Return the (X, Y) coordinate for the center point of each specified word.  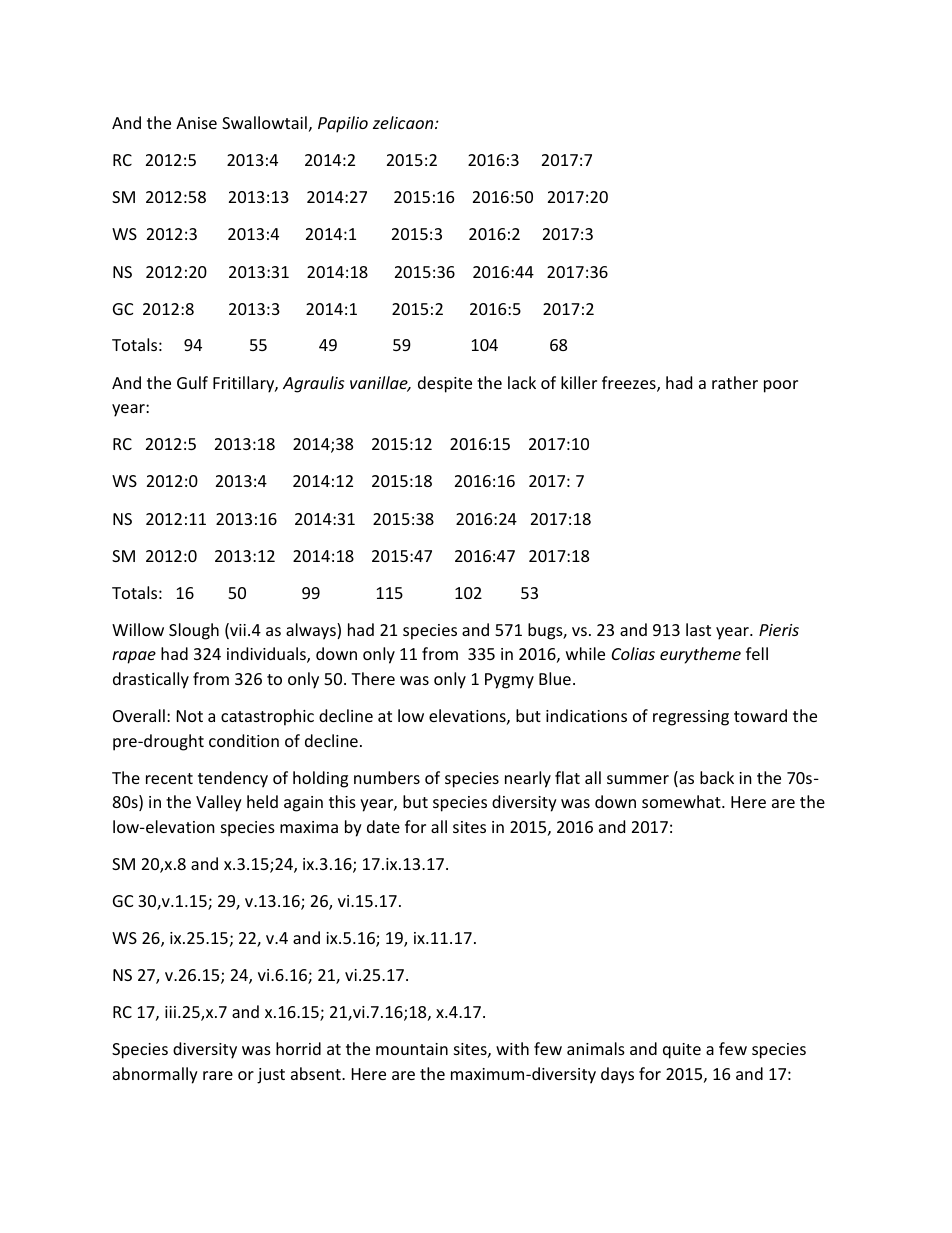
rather (735, 382)
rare (218, 1075)
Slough (194, 631)
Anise (196, 123)
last (698, 629)
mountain (412, 1049)
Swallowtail (264, 122)
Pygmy (509, 681)
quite (682, 1051)
